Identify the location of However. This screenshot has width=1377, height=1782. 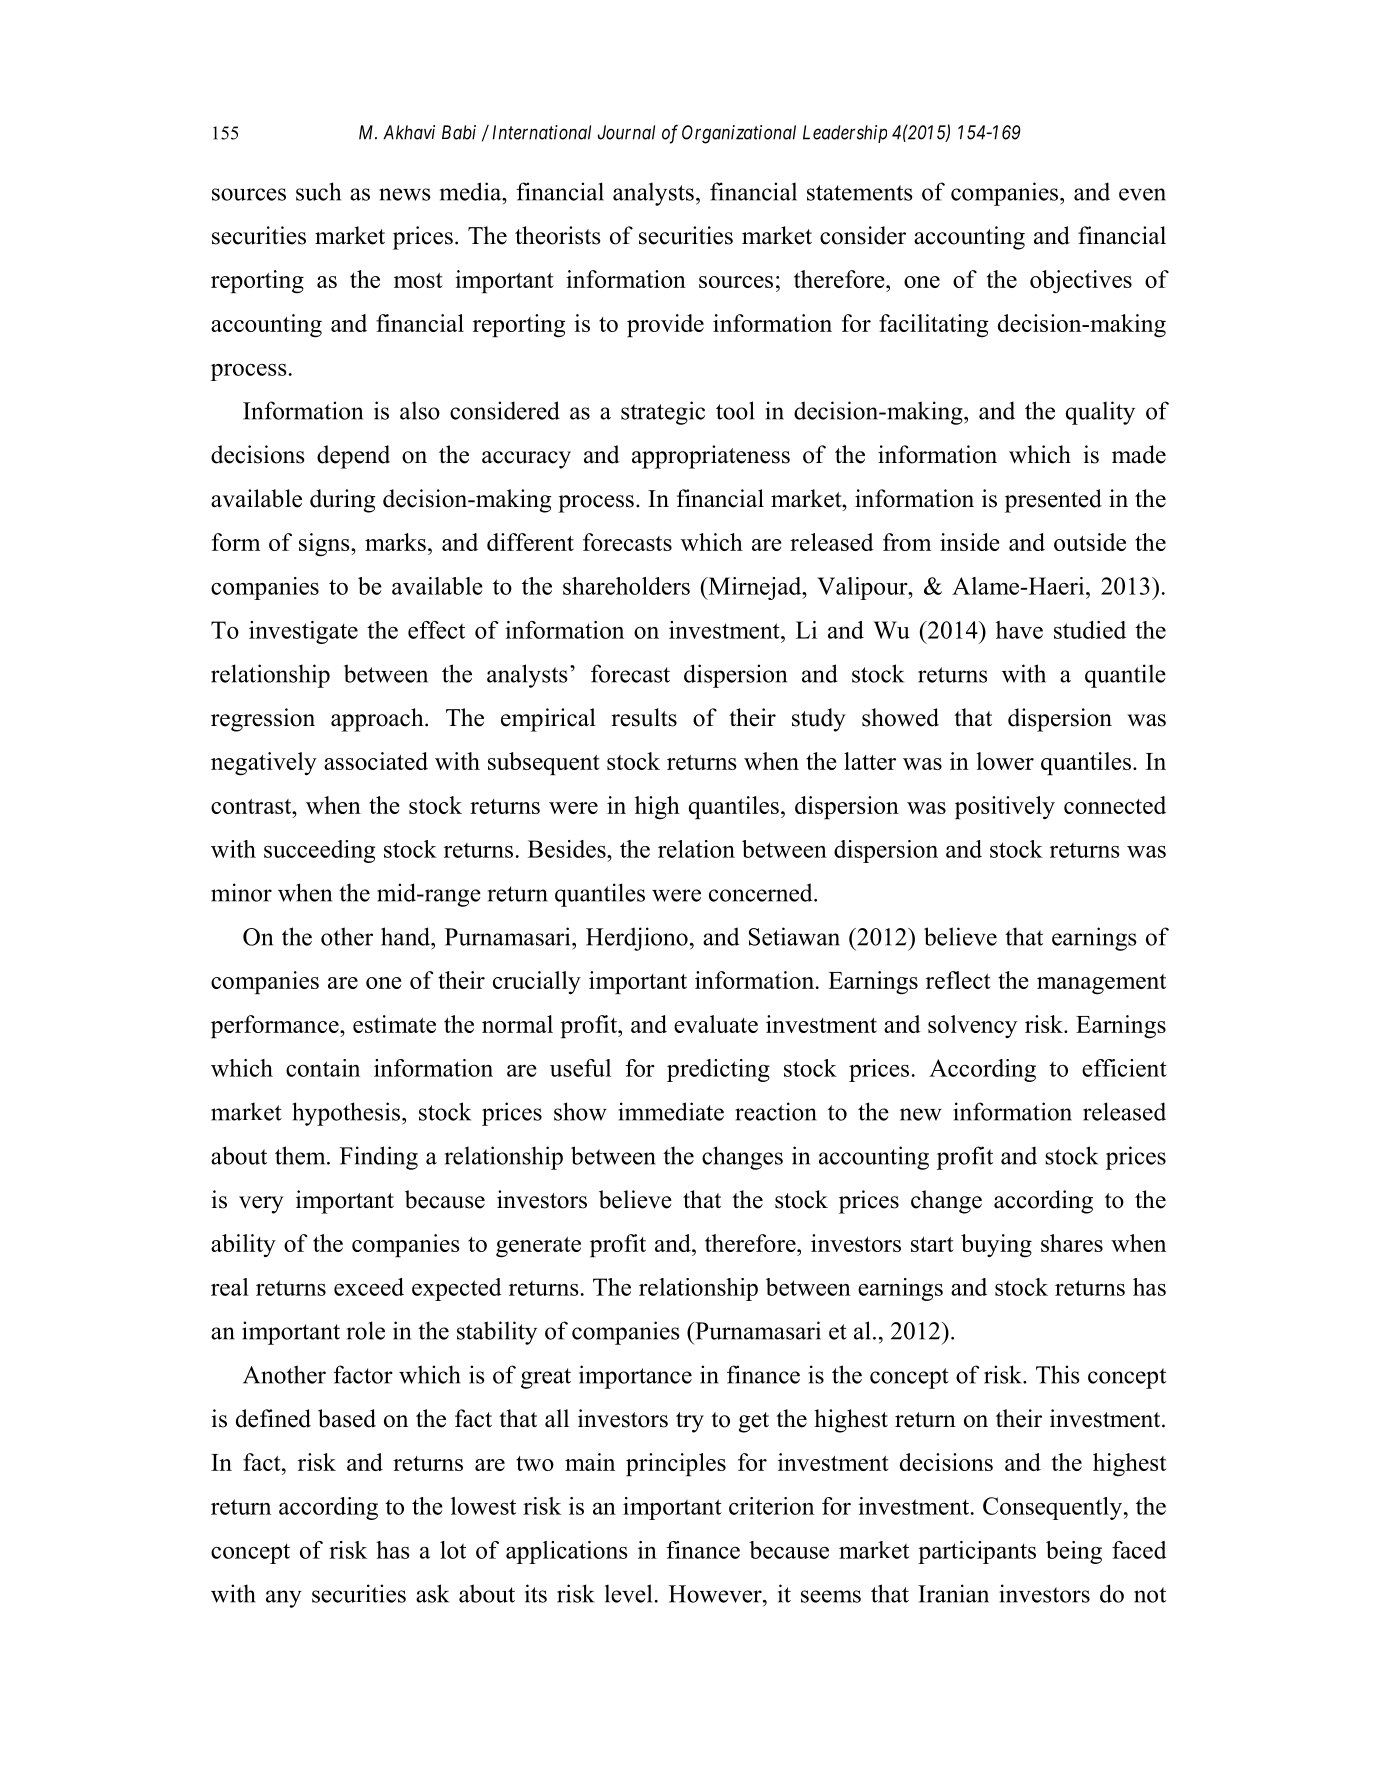
(716, 1594).
